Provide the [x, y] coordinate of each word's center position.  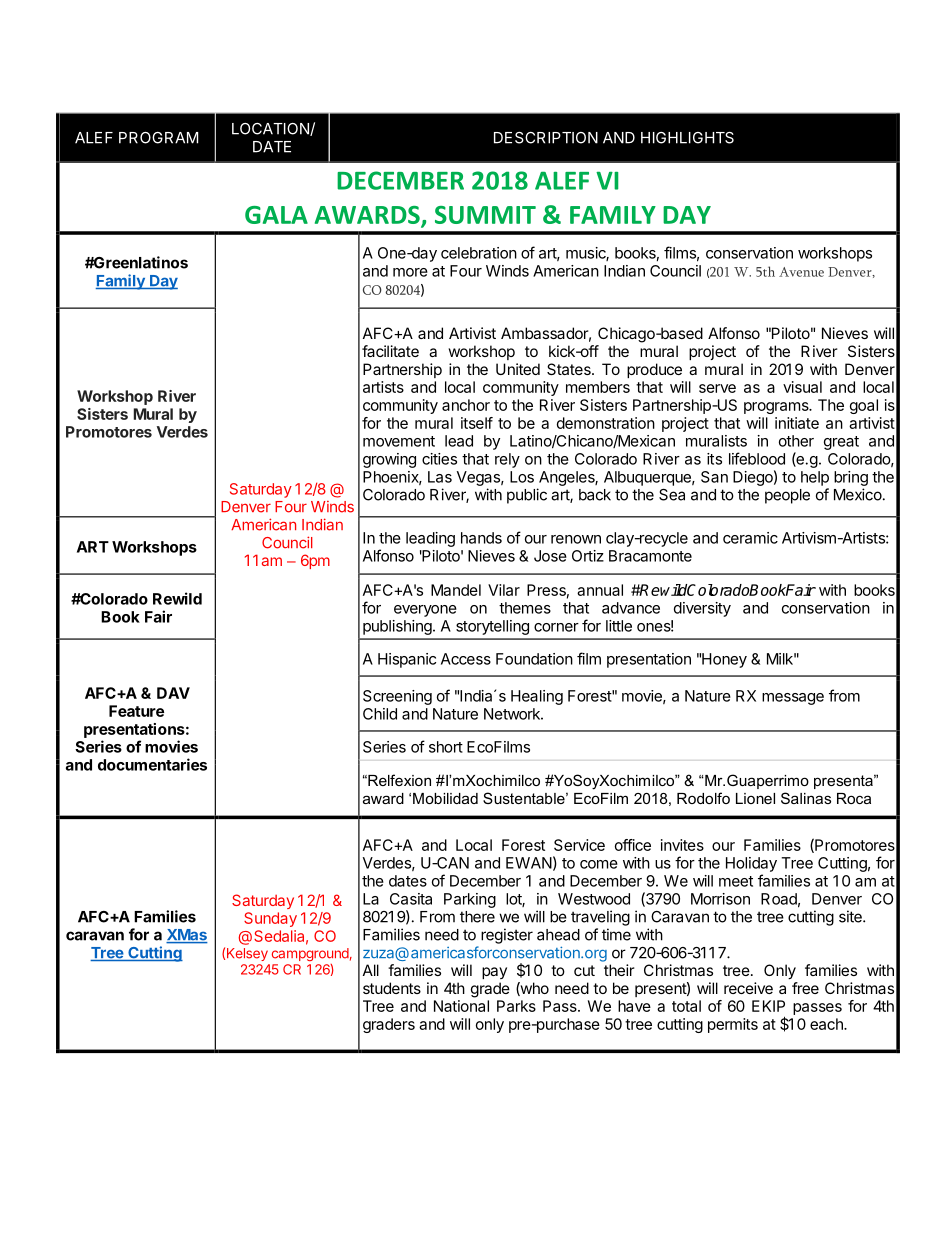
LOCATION [271, 129]
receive [748, 988]
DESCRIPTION [546, 138]
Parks [516, 1006]
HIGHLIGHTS [687, 138]
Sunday [270, 919]
